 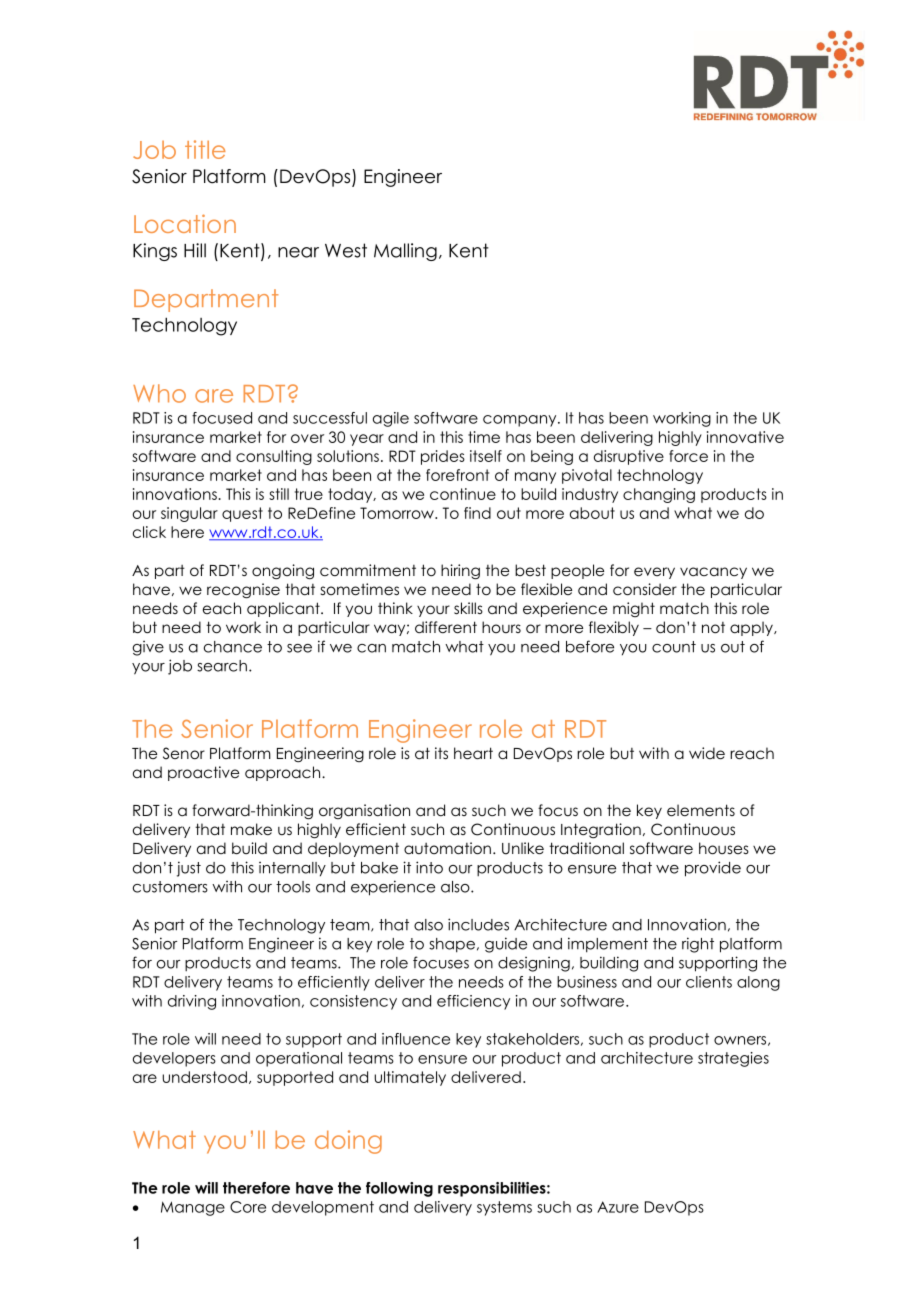 I want to click on quest, so click(x=242, y=514).
